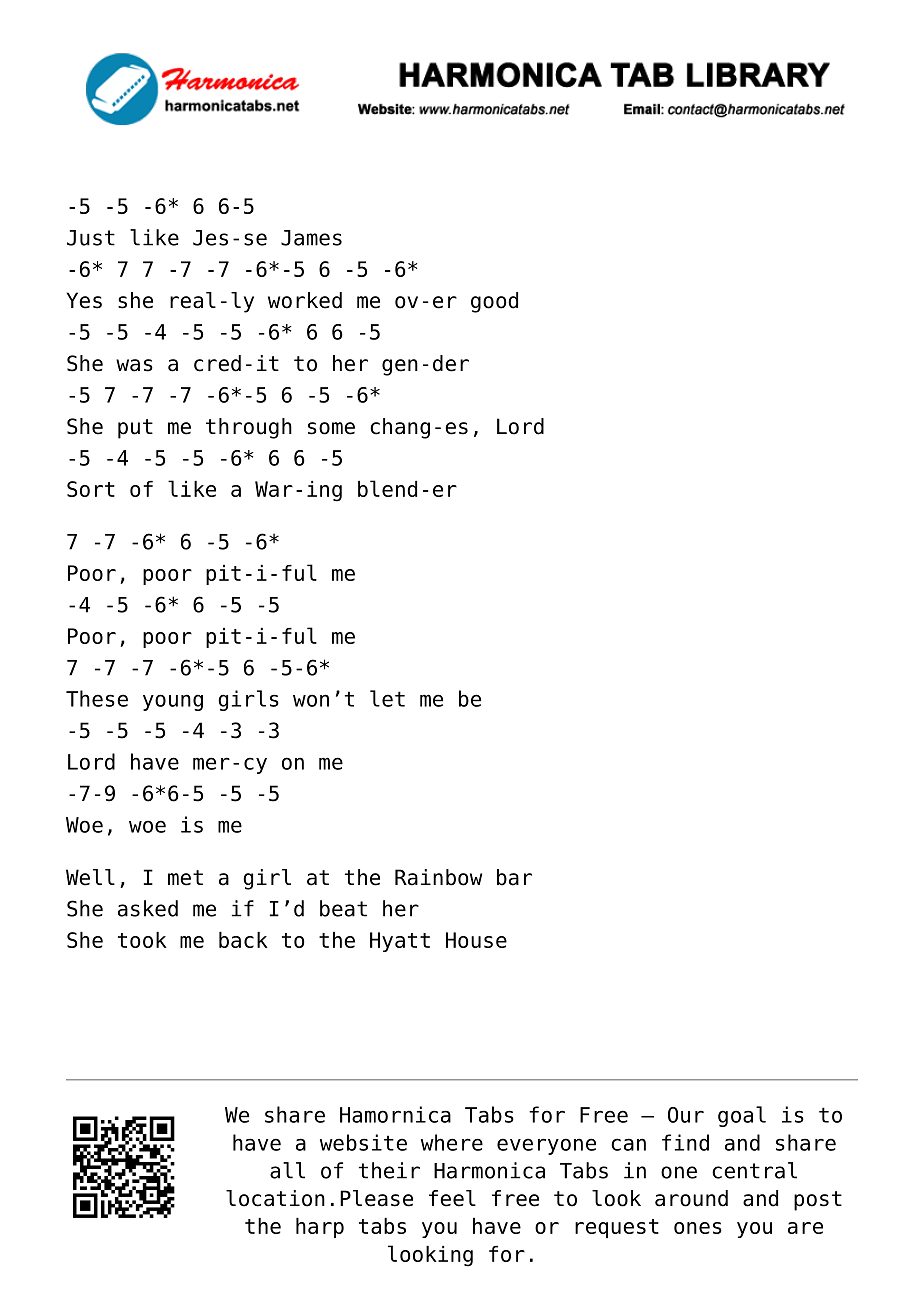 The width and height of the screenshot is (924, 1308). Describe the element at coordinates (287, 1170) in the screenshot. I see `all` at that location.
